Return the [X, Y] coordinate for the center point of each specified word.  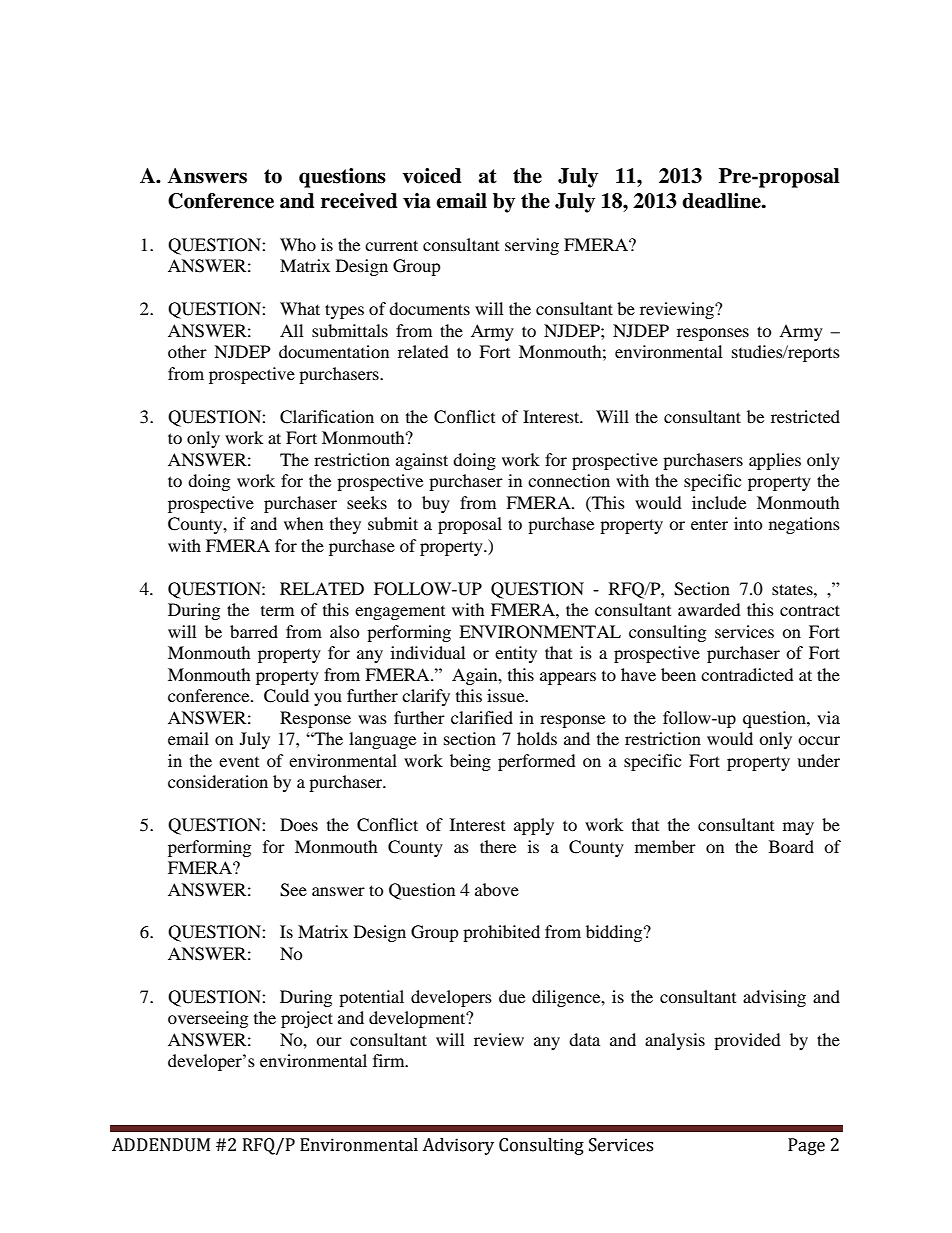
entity [516, 654]
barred [254, 631]
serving [532, 246]
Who [298, 244]
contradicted [747, 674]
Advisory [458, 1146]
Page [806, 1146]
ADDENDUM [161, 1145]
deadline [722, 201]
